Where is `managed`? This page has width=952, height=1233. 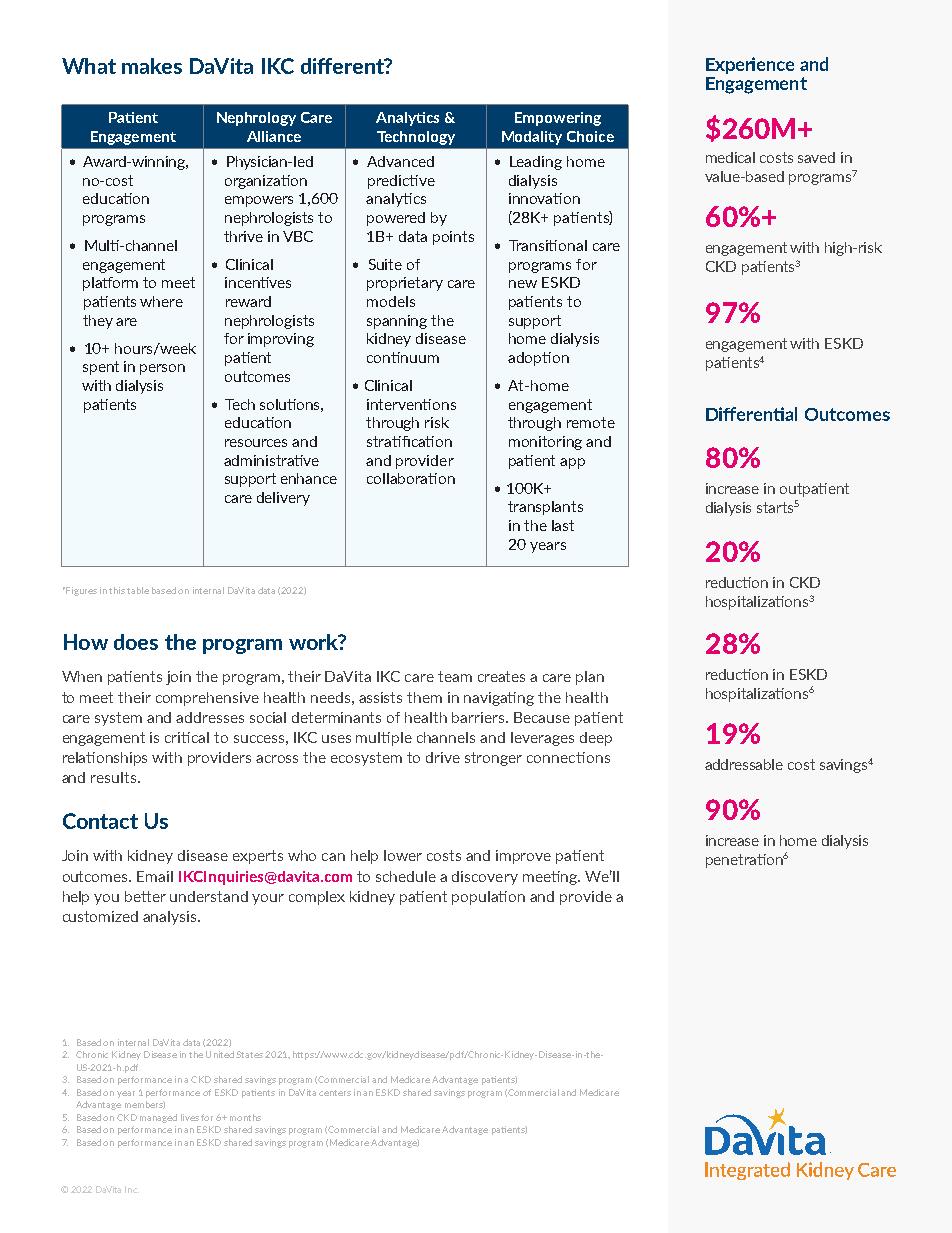 managed is located at coordinates (158, 1118).
